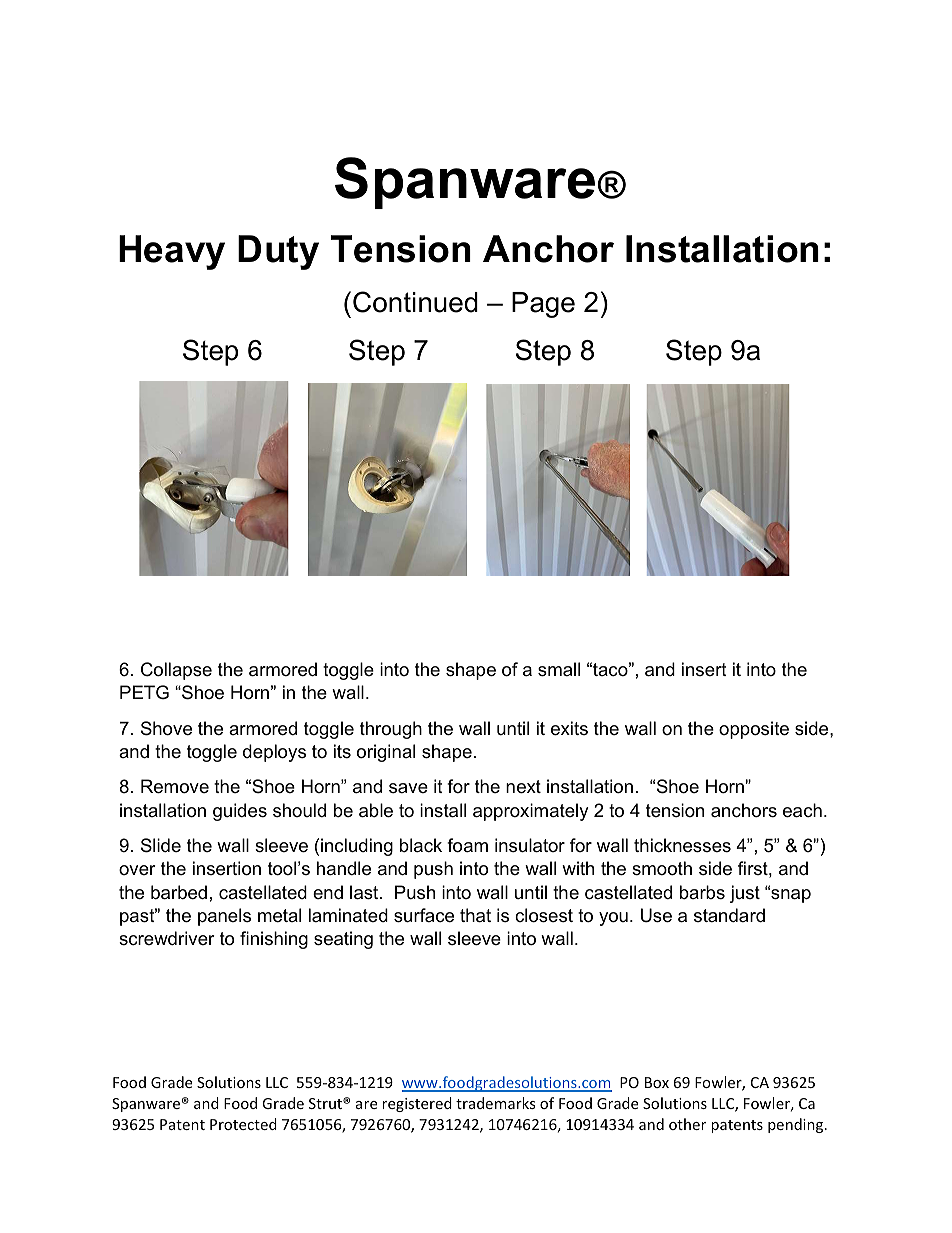 The image size is (952, 1233). What do you see at coordinates (172, 252) in the page?
I see `Heavy` at bounding box center [172, 252].
